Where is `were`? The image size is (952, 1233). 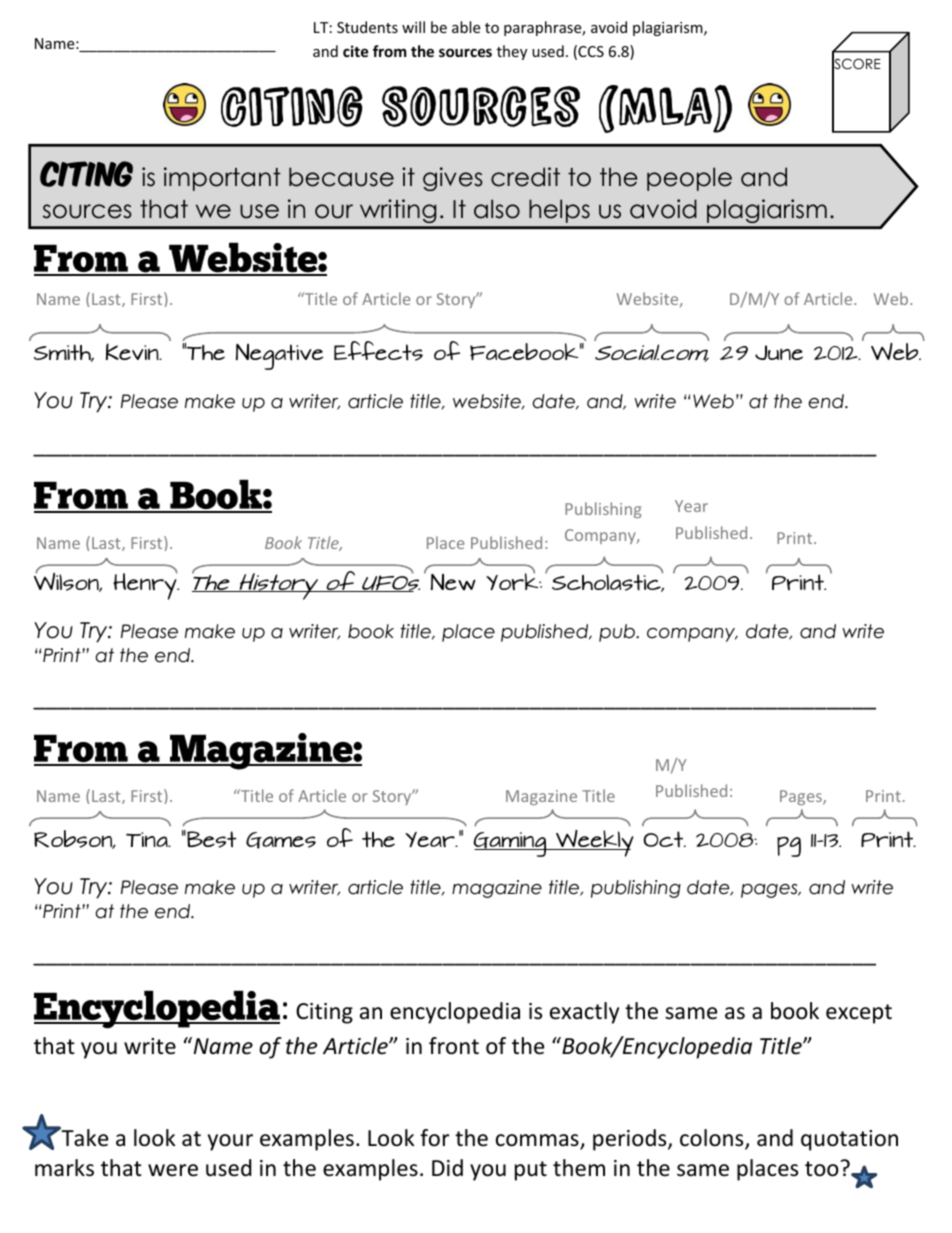 were is located at coordinates (173, 1170).
